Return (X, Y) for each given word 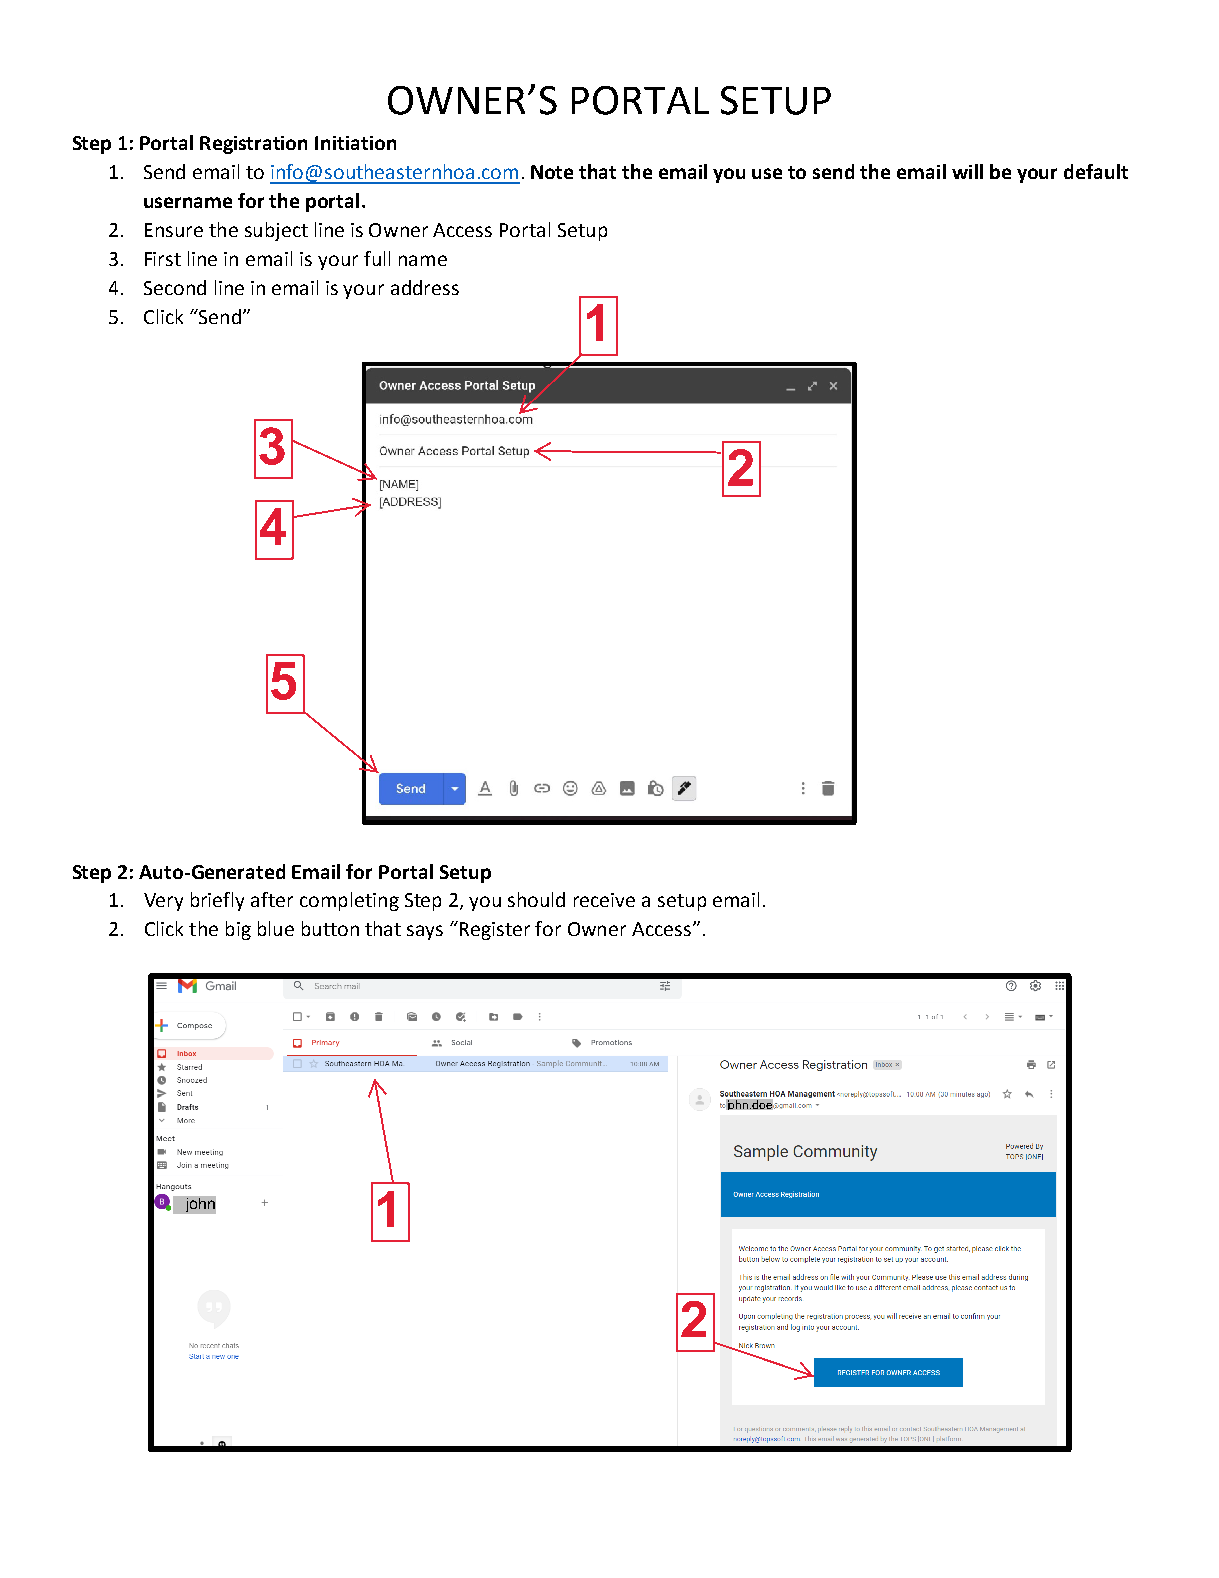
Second (175, 287)
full (377, 258)
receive (604, 900)
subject (276, 231)
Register (495, 931)
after (272, 899)
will (967, 171)
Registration (253, 145)
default (1096, 171)
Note (552, 172)
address (425, 287)
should (536, 899)
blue (276, 928)
